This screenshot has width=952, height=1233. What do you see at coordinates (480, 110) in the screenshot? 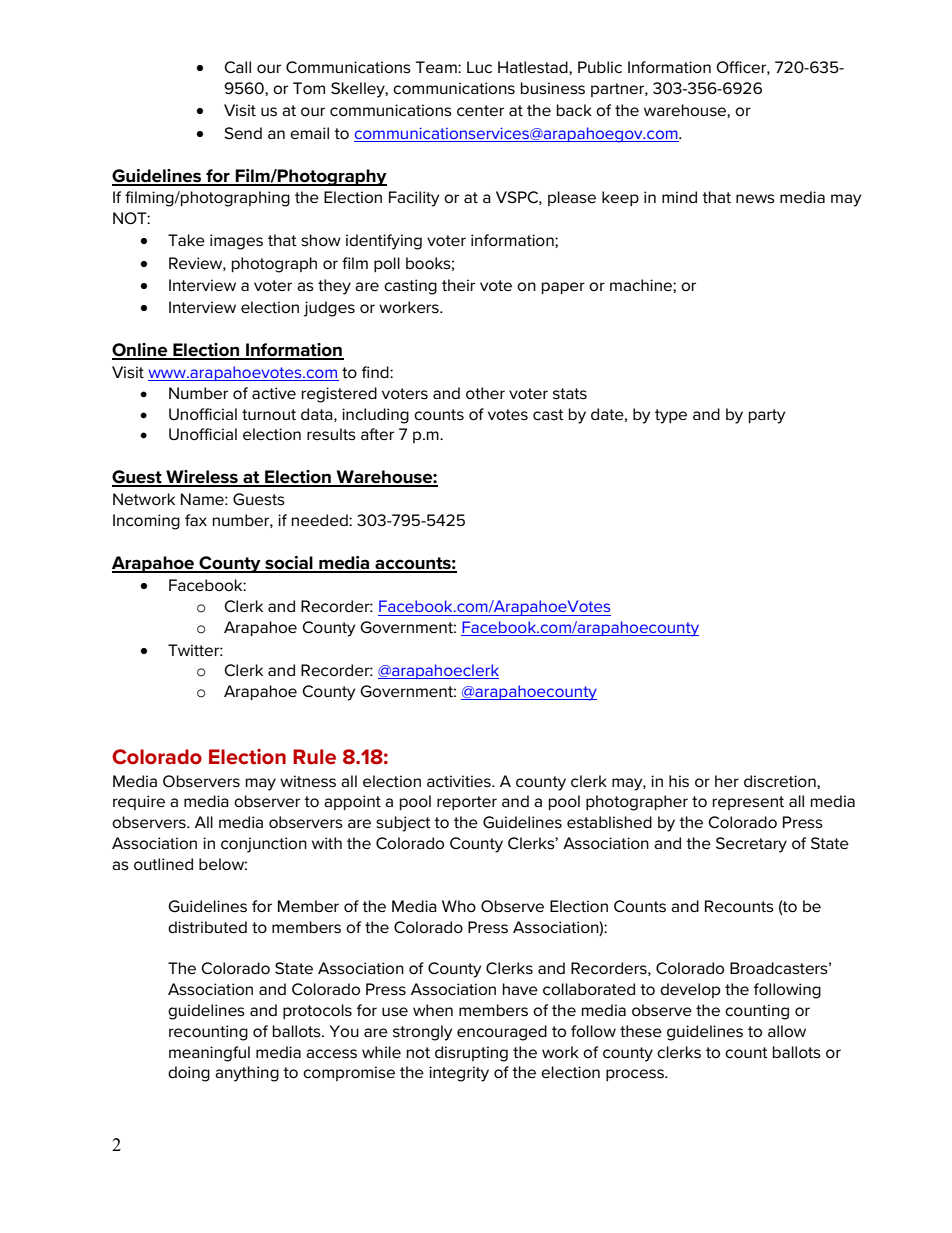
I see `center` at bounding box center [480, 110].
